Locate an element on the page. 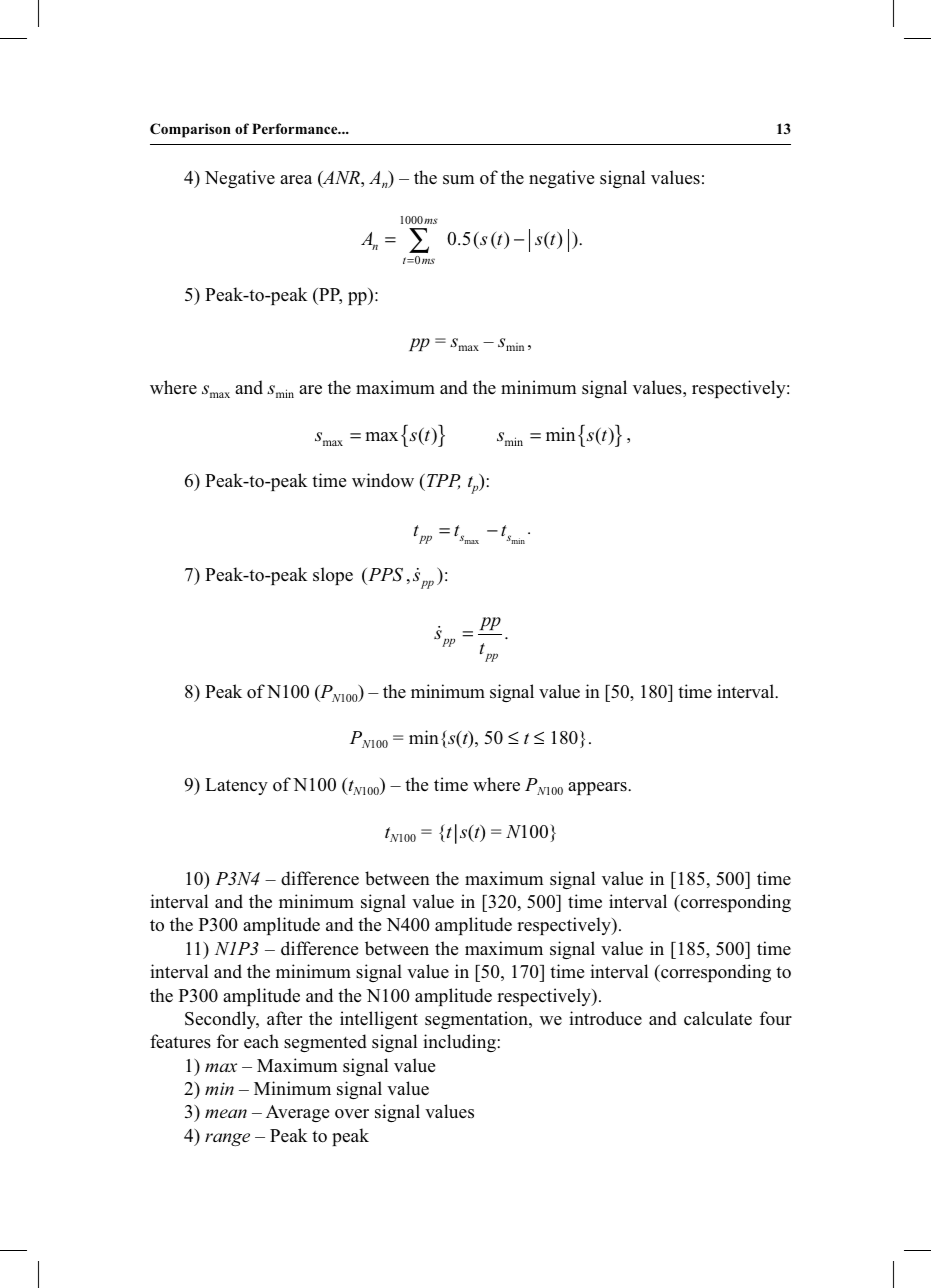 The image size is (931, 1288). calculate is located at coordinates (718, 1018).
